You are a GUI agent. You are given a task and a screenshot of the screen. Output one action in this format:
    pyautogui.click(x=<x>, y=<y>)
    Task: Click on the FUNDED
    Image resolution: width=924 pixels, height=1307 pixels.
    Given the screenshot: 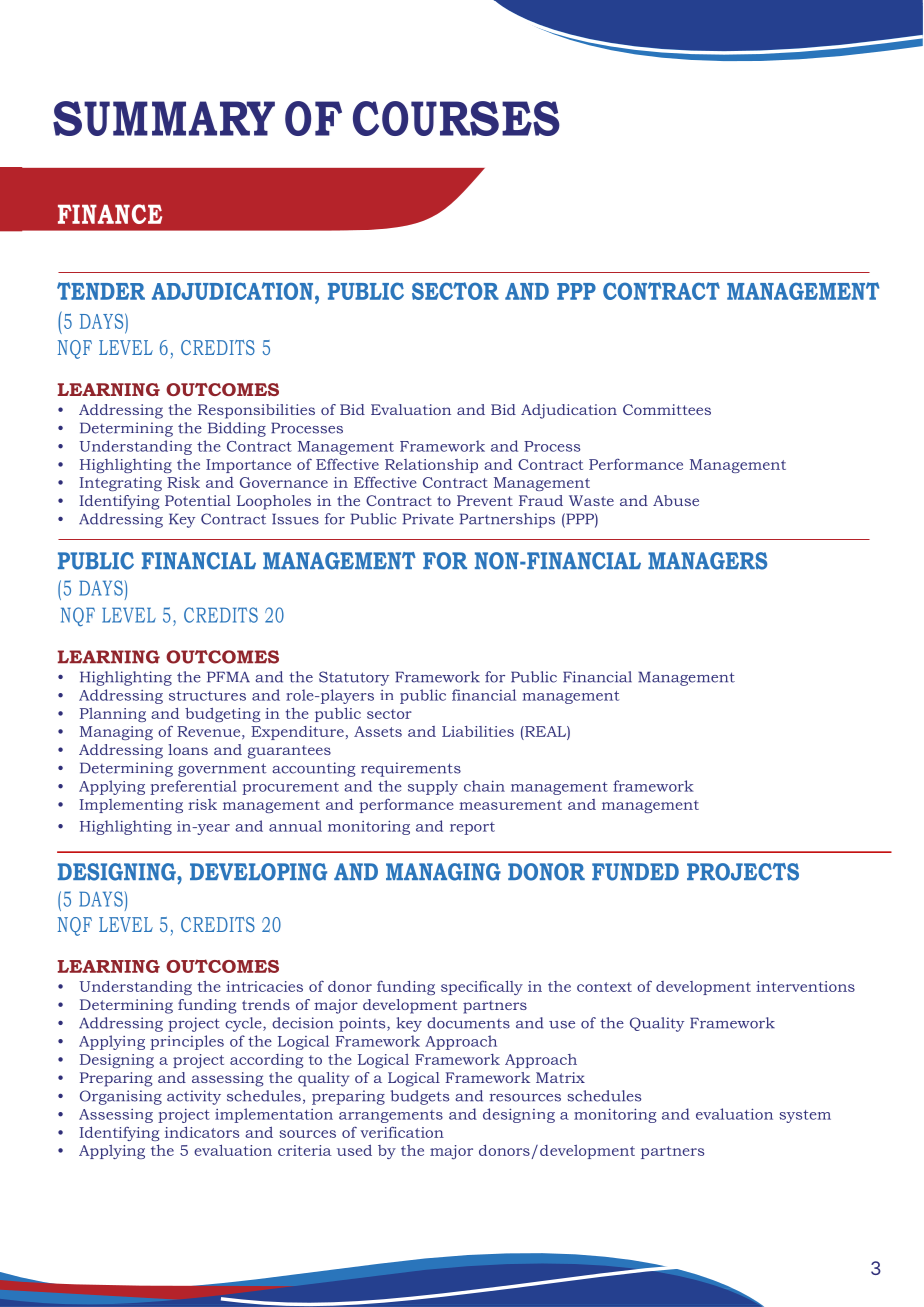 What is the action you would take?
    pyautogui.click(x=635, y=872)
